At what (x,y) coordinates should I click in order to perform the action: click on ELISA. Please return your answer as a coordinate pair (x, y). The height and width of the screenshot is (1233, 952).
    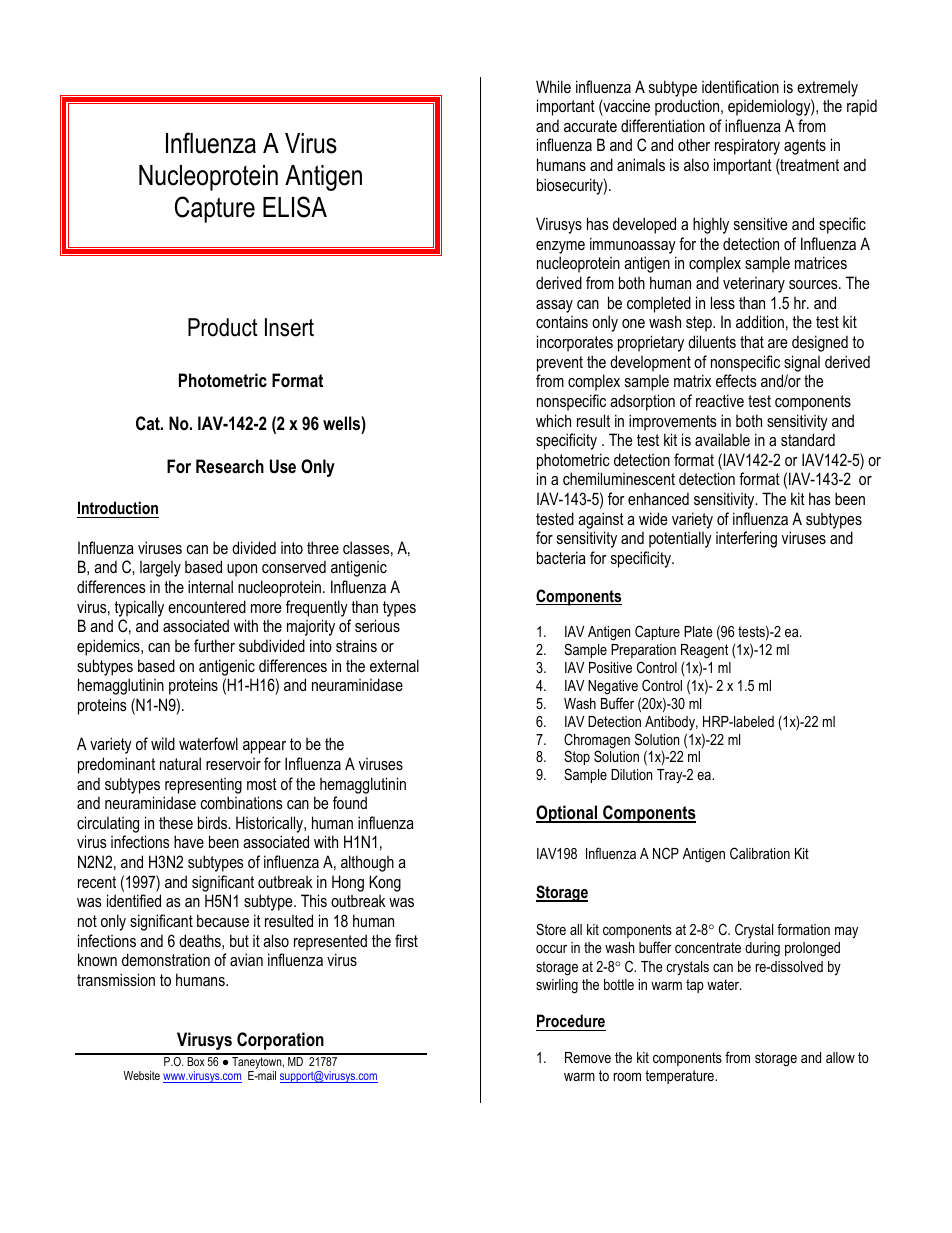
    Looking at the image, I should click on (295, 207).
